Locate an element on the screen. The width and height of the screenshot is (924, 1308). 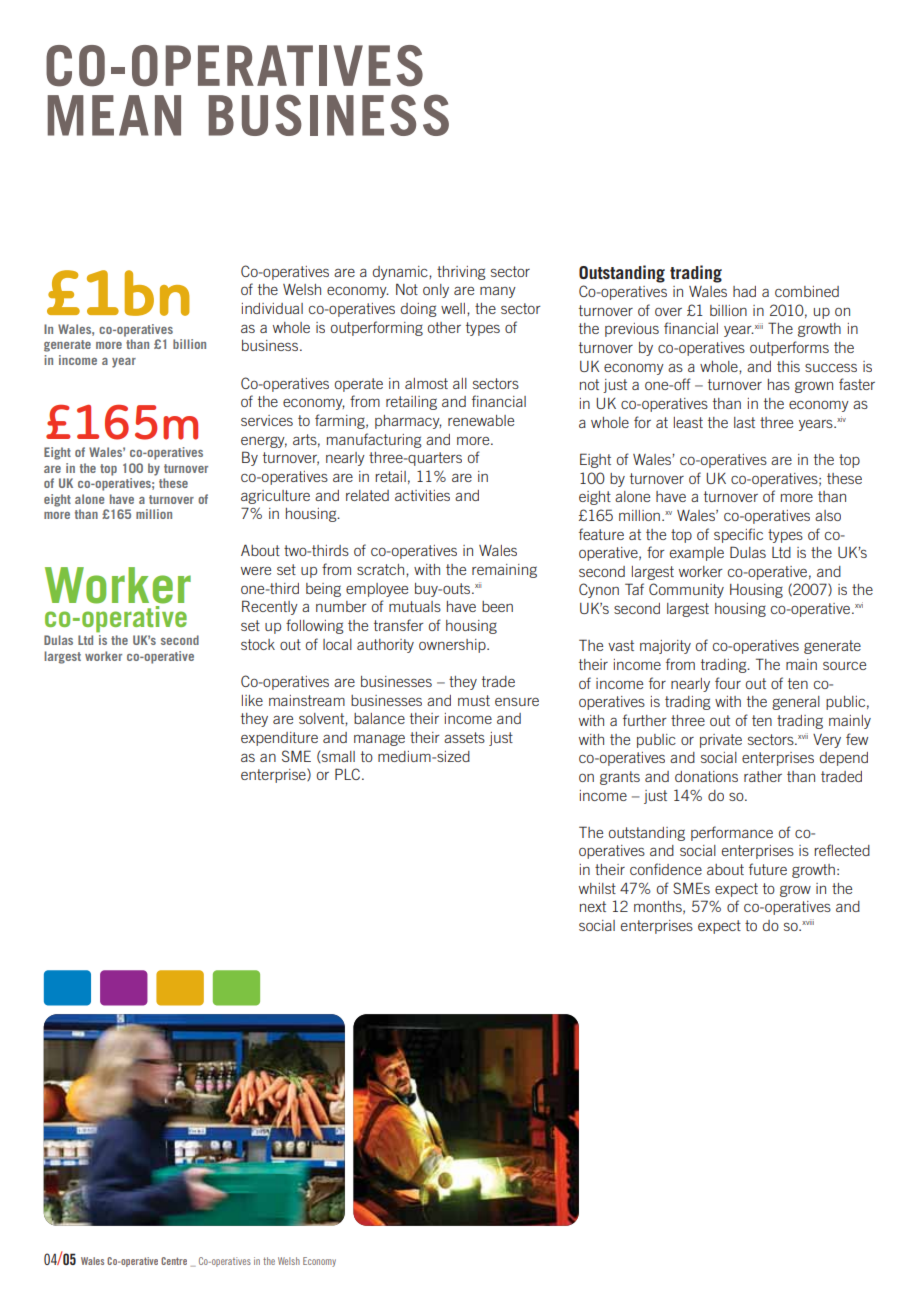
had is located at coordinates (744, 291).
